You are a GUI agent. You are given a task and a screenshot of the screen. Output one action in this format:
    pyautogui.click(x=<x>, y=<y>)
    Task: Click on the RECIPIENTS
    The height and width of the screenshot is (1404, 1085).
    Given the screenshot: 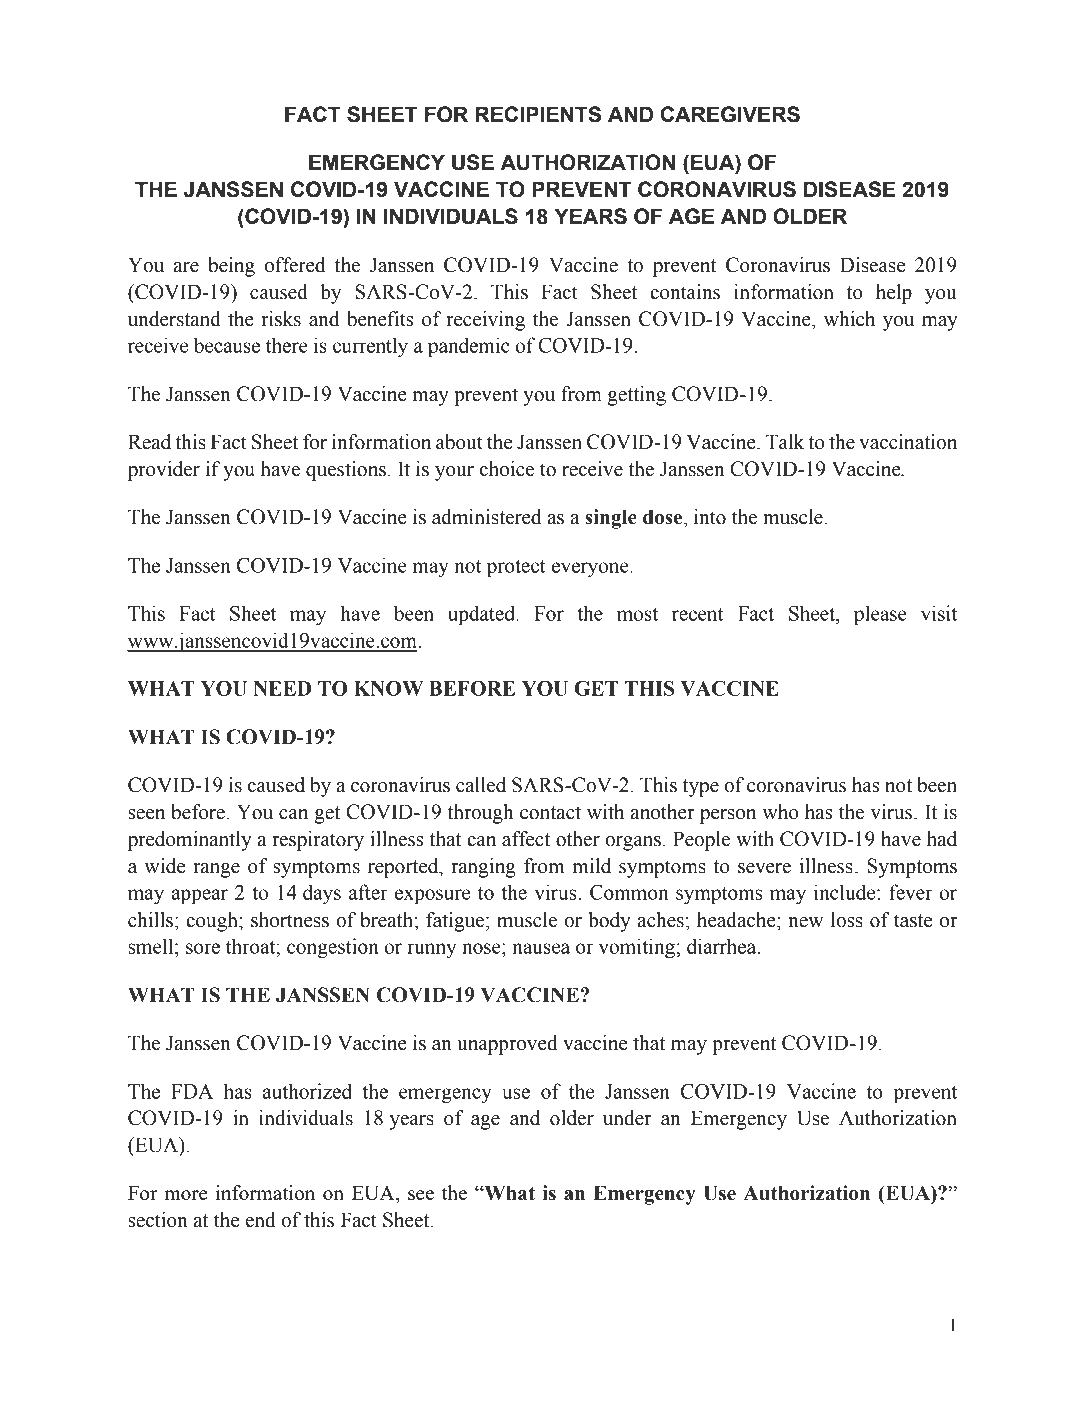 What is the action you would take?
    pyautogui.click(x=538, y=114)
